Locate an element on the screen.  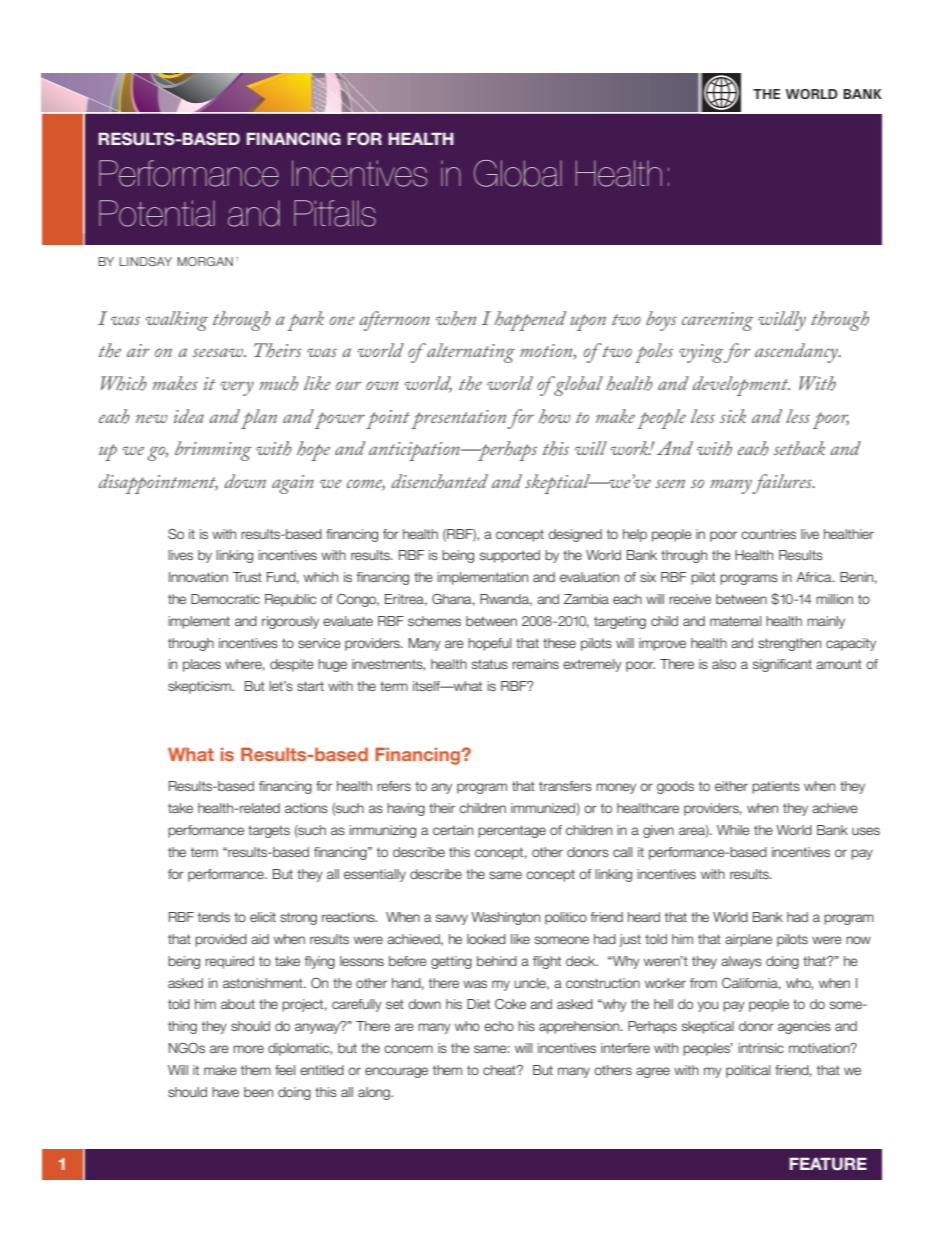
happened is located at coordinates (530, 321).
